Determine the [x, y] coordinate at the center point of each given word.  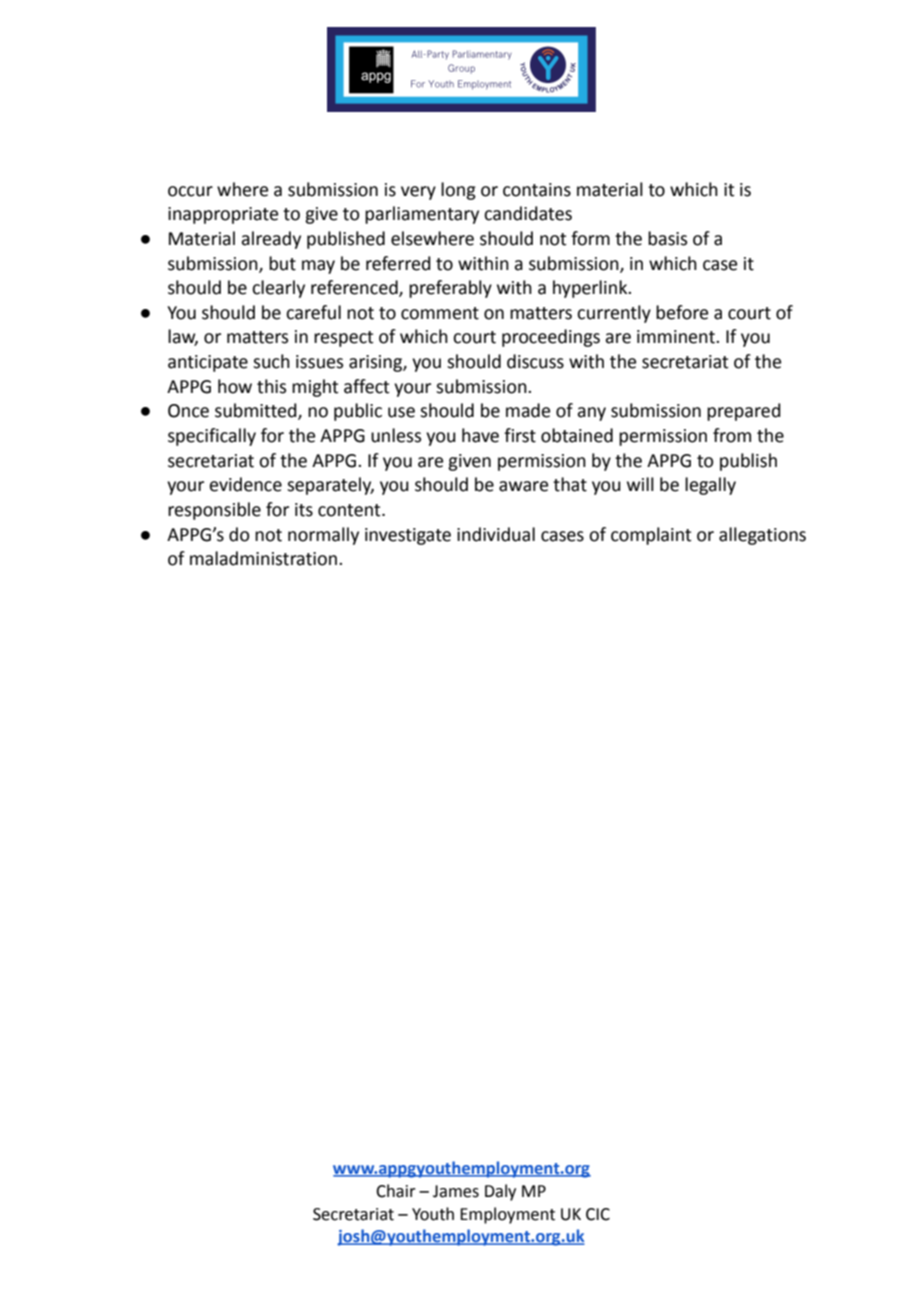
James [456, 1191]
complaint [651, 536]
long [458, 191]
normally [323, 536]
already [271, 240]
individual [496, 534]
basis [667, 238]
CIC [598, 1214]
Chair [396, 1191]
